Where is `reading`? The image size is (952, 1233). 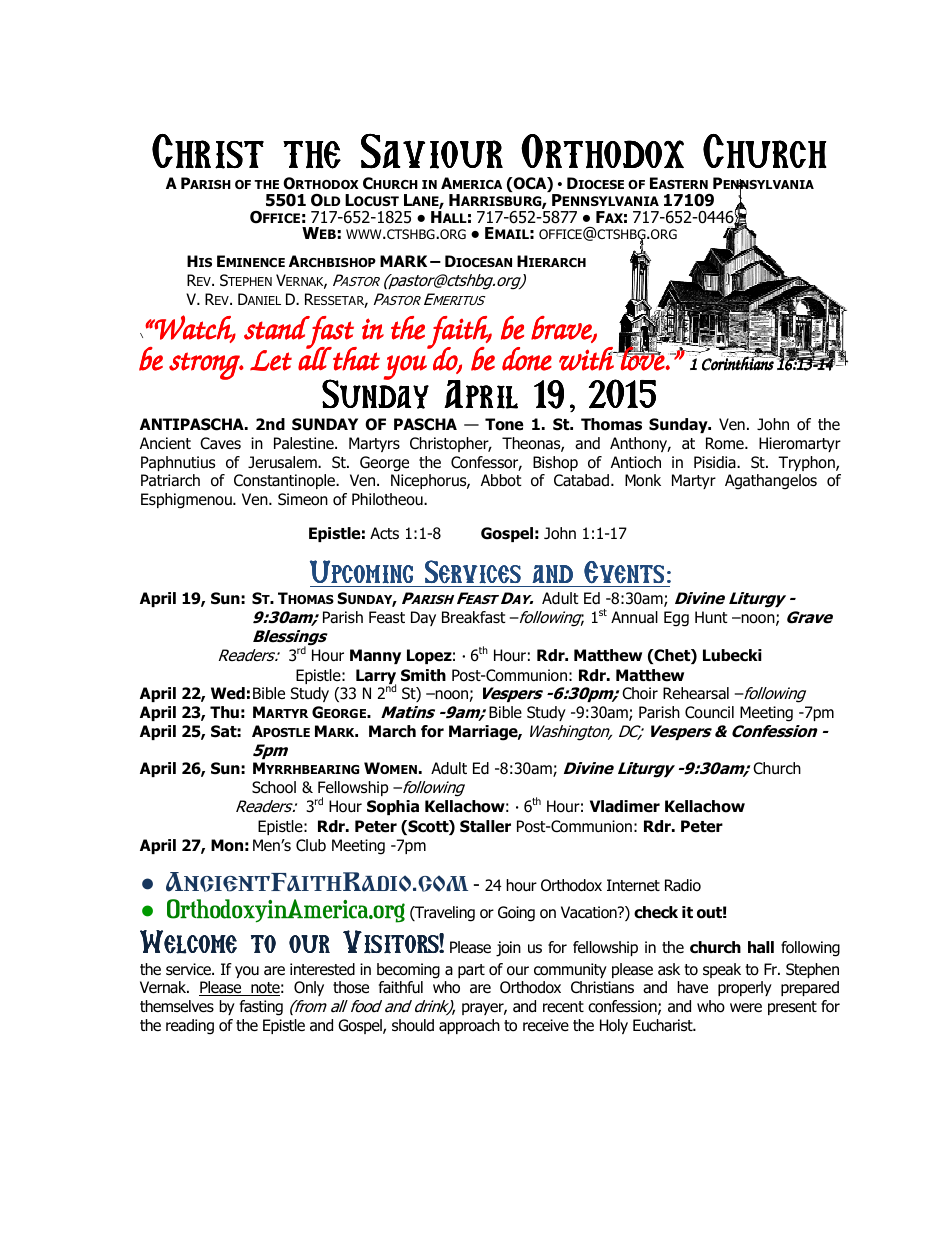 reading is located at coordinates (190, 1027).
